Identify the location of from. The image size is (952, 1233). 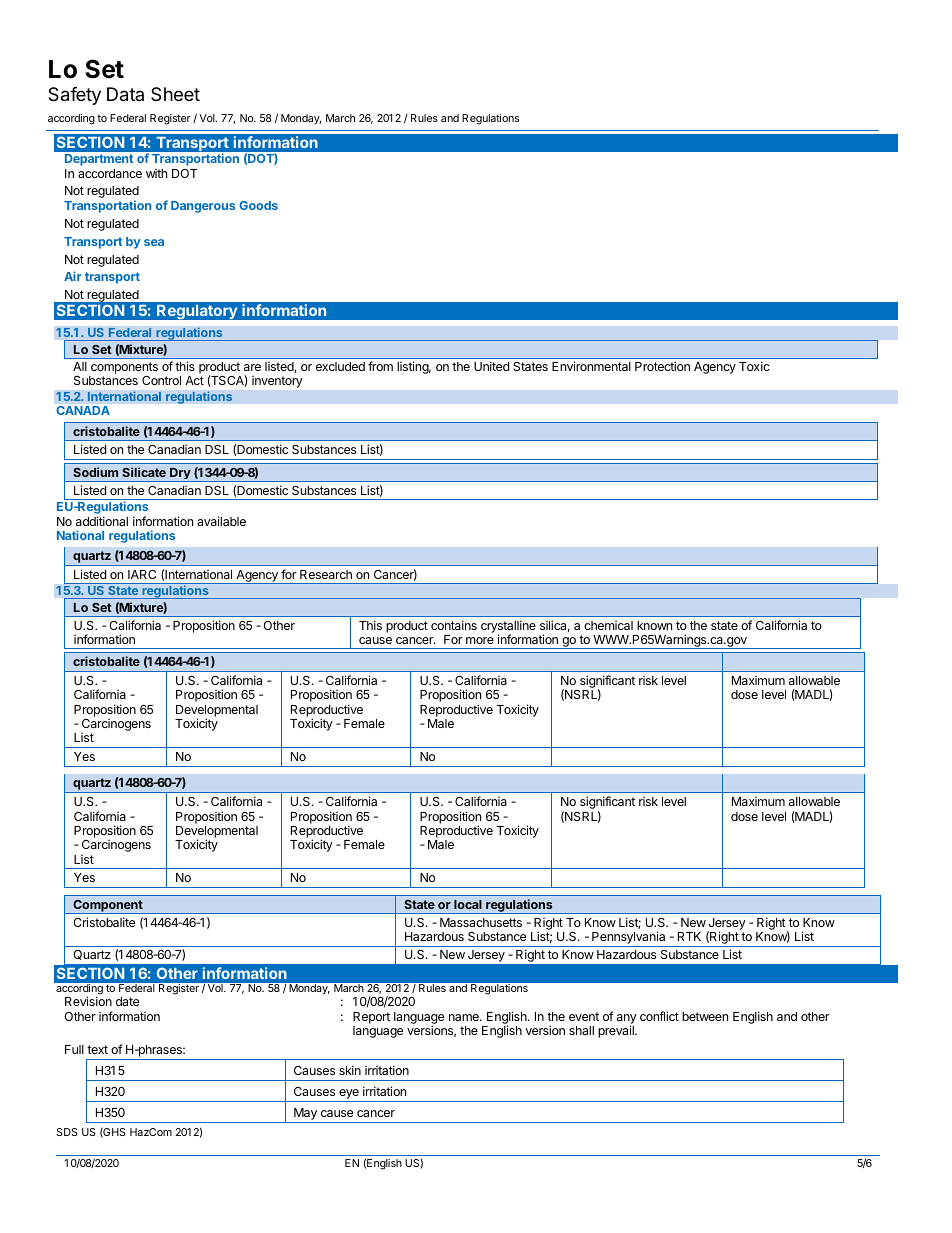
(380, 366).
